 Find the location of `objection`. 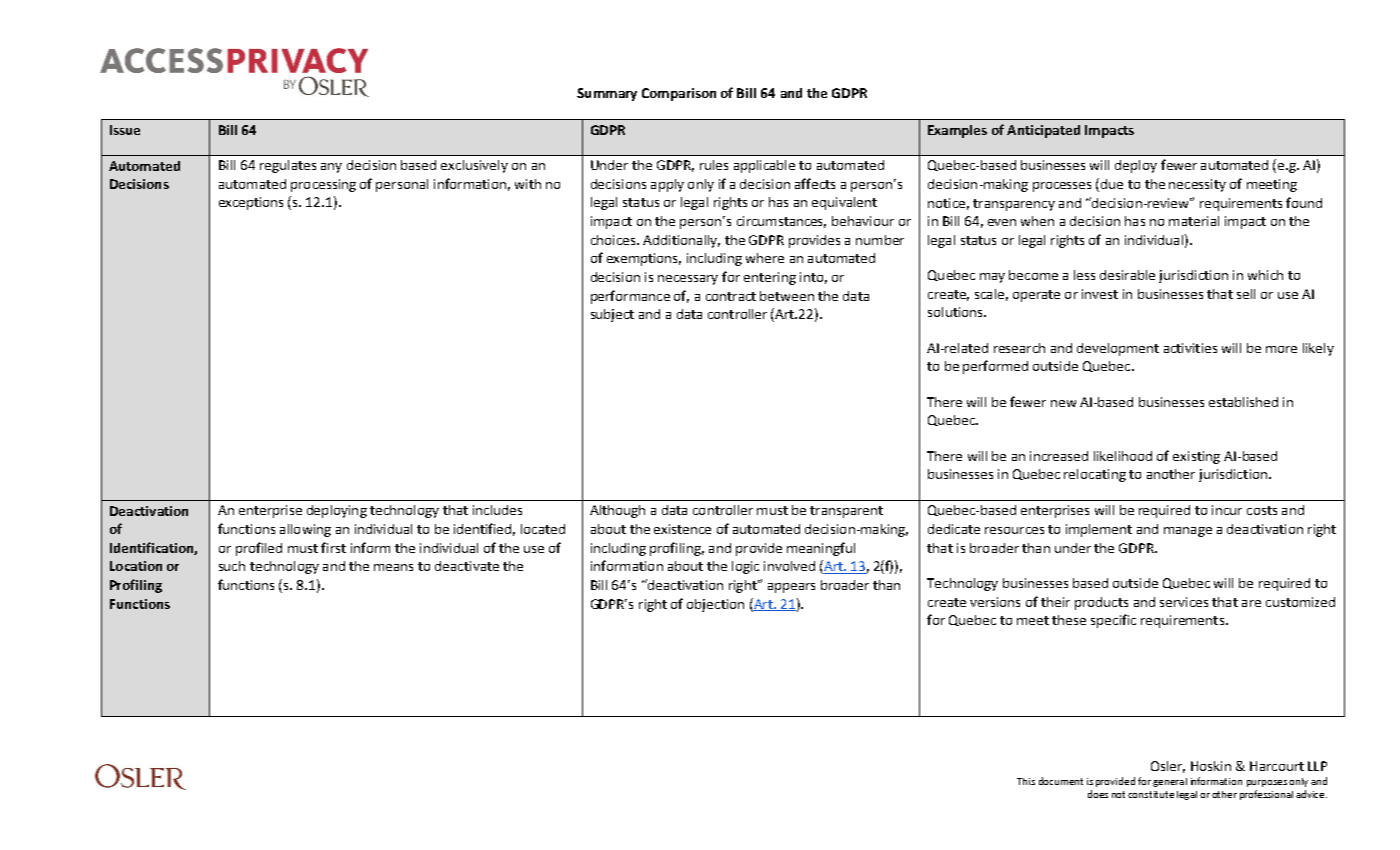

objection is located at coordinates (715, 605).
